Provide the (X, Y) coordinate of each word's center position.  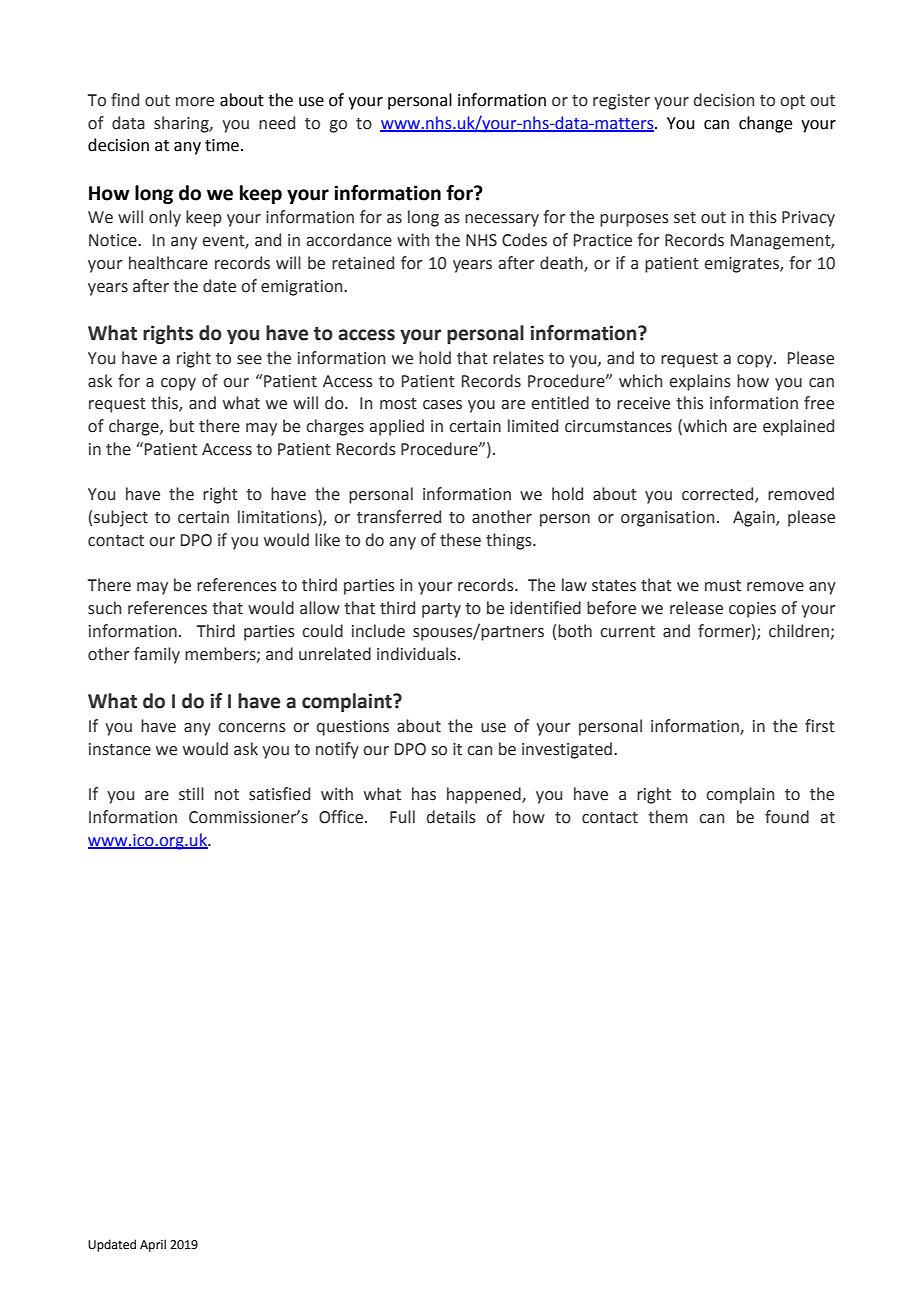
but (182, 426)
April (153, 1245)
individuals (418, 654)
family (157, 655)
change (765, 124)
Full (402, 817)
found (787, 817)
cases (442, 405)
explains (700, 382)
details (451, 817)
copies (752, 610)
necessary (502, 220)
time (223, 145)
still (191, 794)
